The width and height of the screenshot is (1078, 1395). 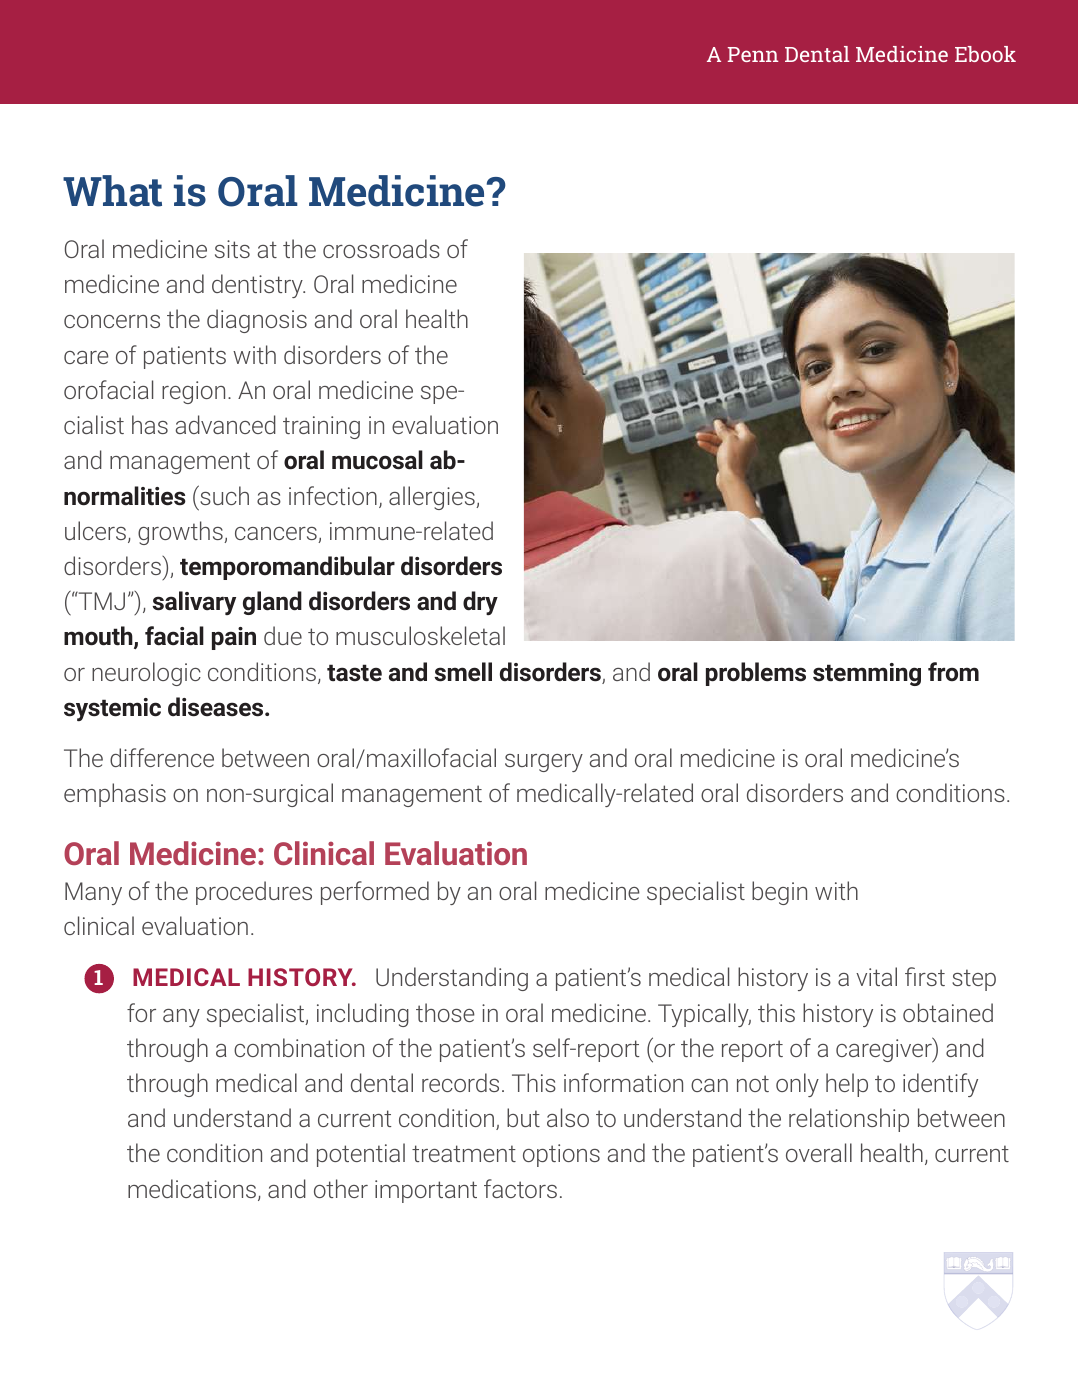 What do you see at coordinates (433, 498) in the screenshot?
I see `allergies` at bounding box center [433, 498].
